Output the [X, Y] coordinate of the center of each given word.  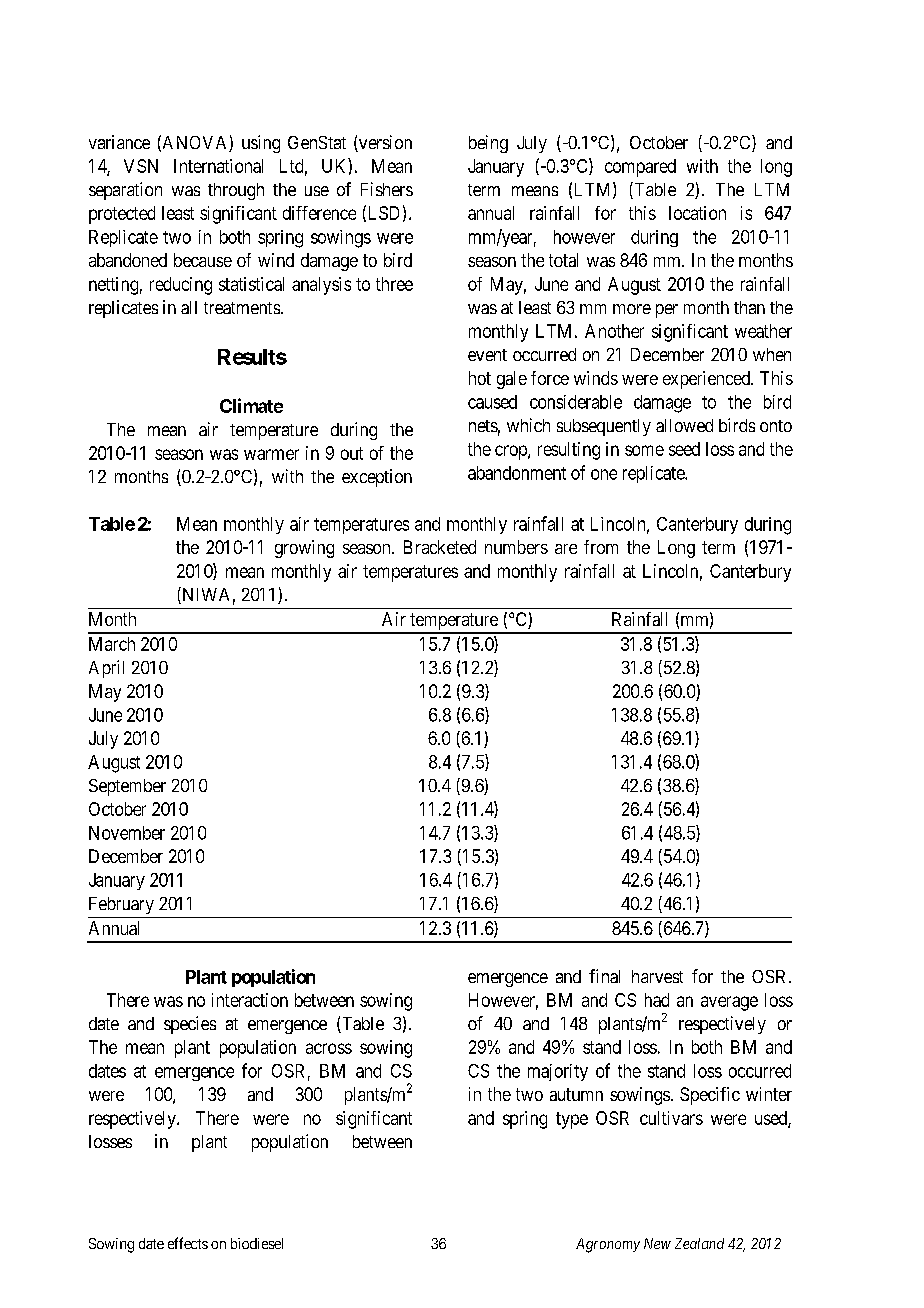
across [329, 1048]
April [106, 669]
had [657, 1000]
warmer [271, 454]
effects [188, 1243]
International [218, 166]
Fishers [387, 189]
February [121, 905]
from [601, 547]
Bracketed [440, 547]
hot [480, 378]
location [697, 213]
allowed [684, 425]
